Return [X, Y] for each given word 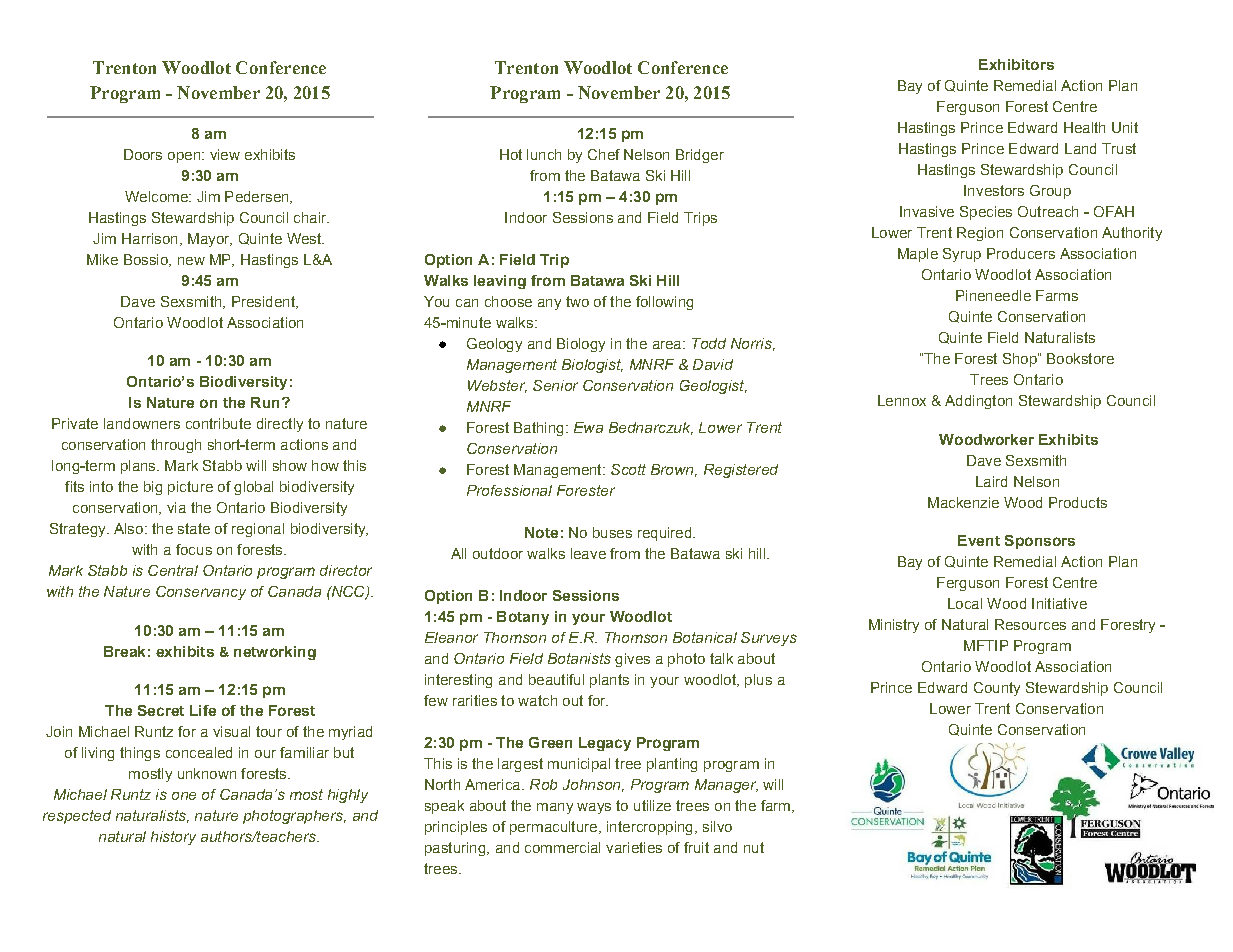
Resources [1030, 624]
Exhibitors [1016, 64]
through [176, 446]
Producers [1021, 253]
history [173, 838]
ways [594, 808]
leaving [500, 282]
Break [124, 651]
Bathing [538, 429]
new [191, 261]
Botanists [579, 658]
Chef [604, 154]
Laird [991, 481]
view [225, 154]
